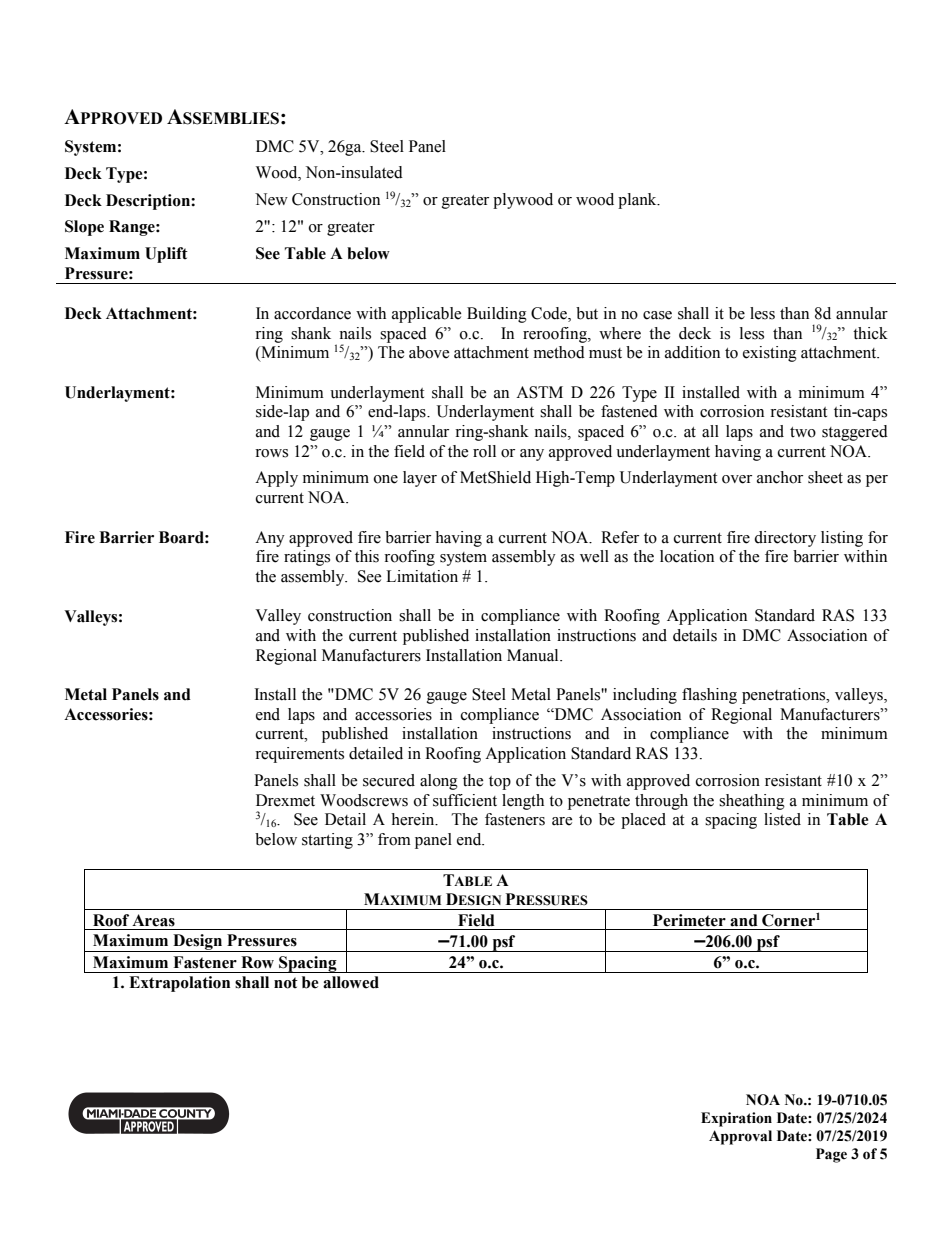  What do you see at coordinates (740, 1137) in the screenshot?
I see `Approval` at bounding box center [740, 1137].
